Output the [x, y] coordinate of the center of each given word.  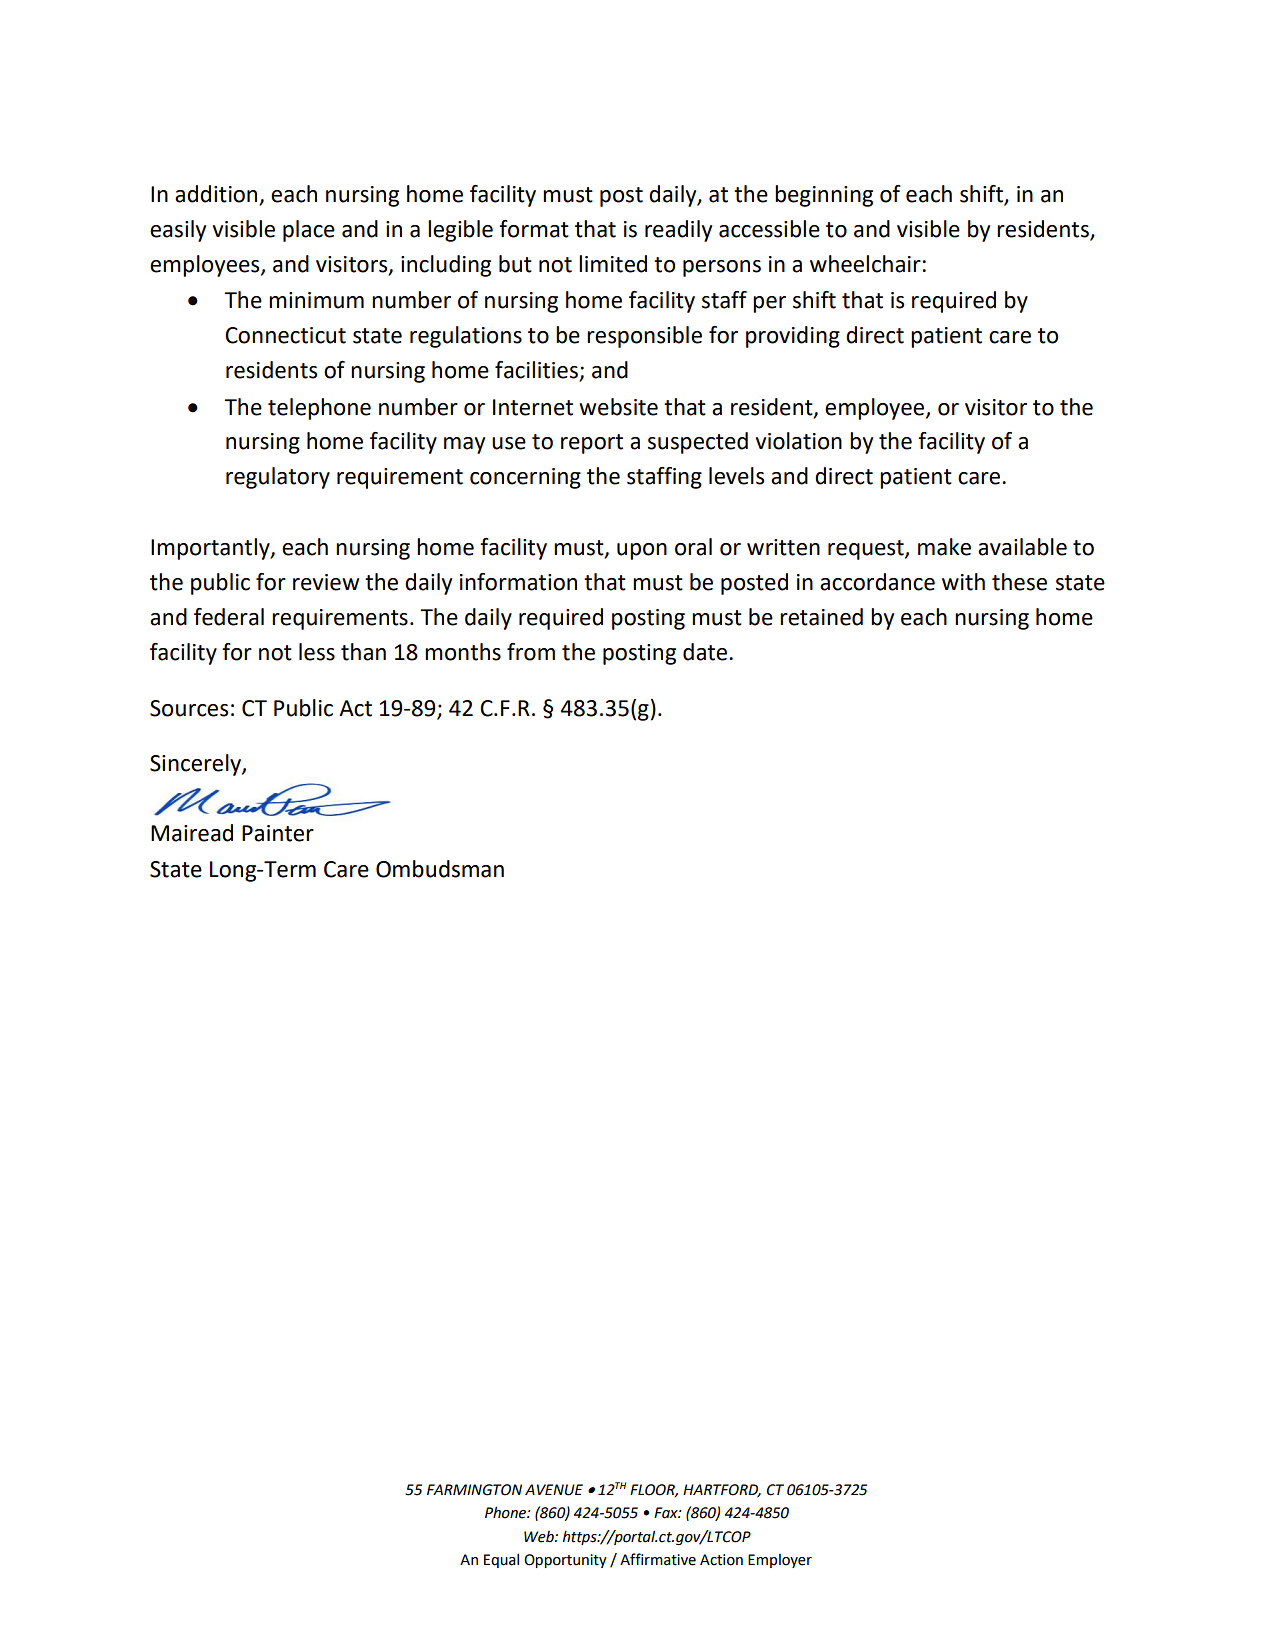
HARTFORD [722, 1490]
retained [821, 617]
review [326, 582]
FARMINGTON [474, 1490]
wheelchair [865, 264]
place [309, 231]
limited [613, 264]
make [944, 547]
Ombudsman [440, 869]
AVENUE [554, 1490]
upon [642, 551]
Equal [501, 1560]
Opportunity [565, 1561]
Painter [278, 833]
